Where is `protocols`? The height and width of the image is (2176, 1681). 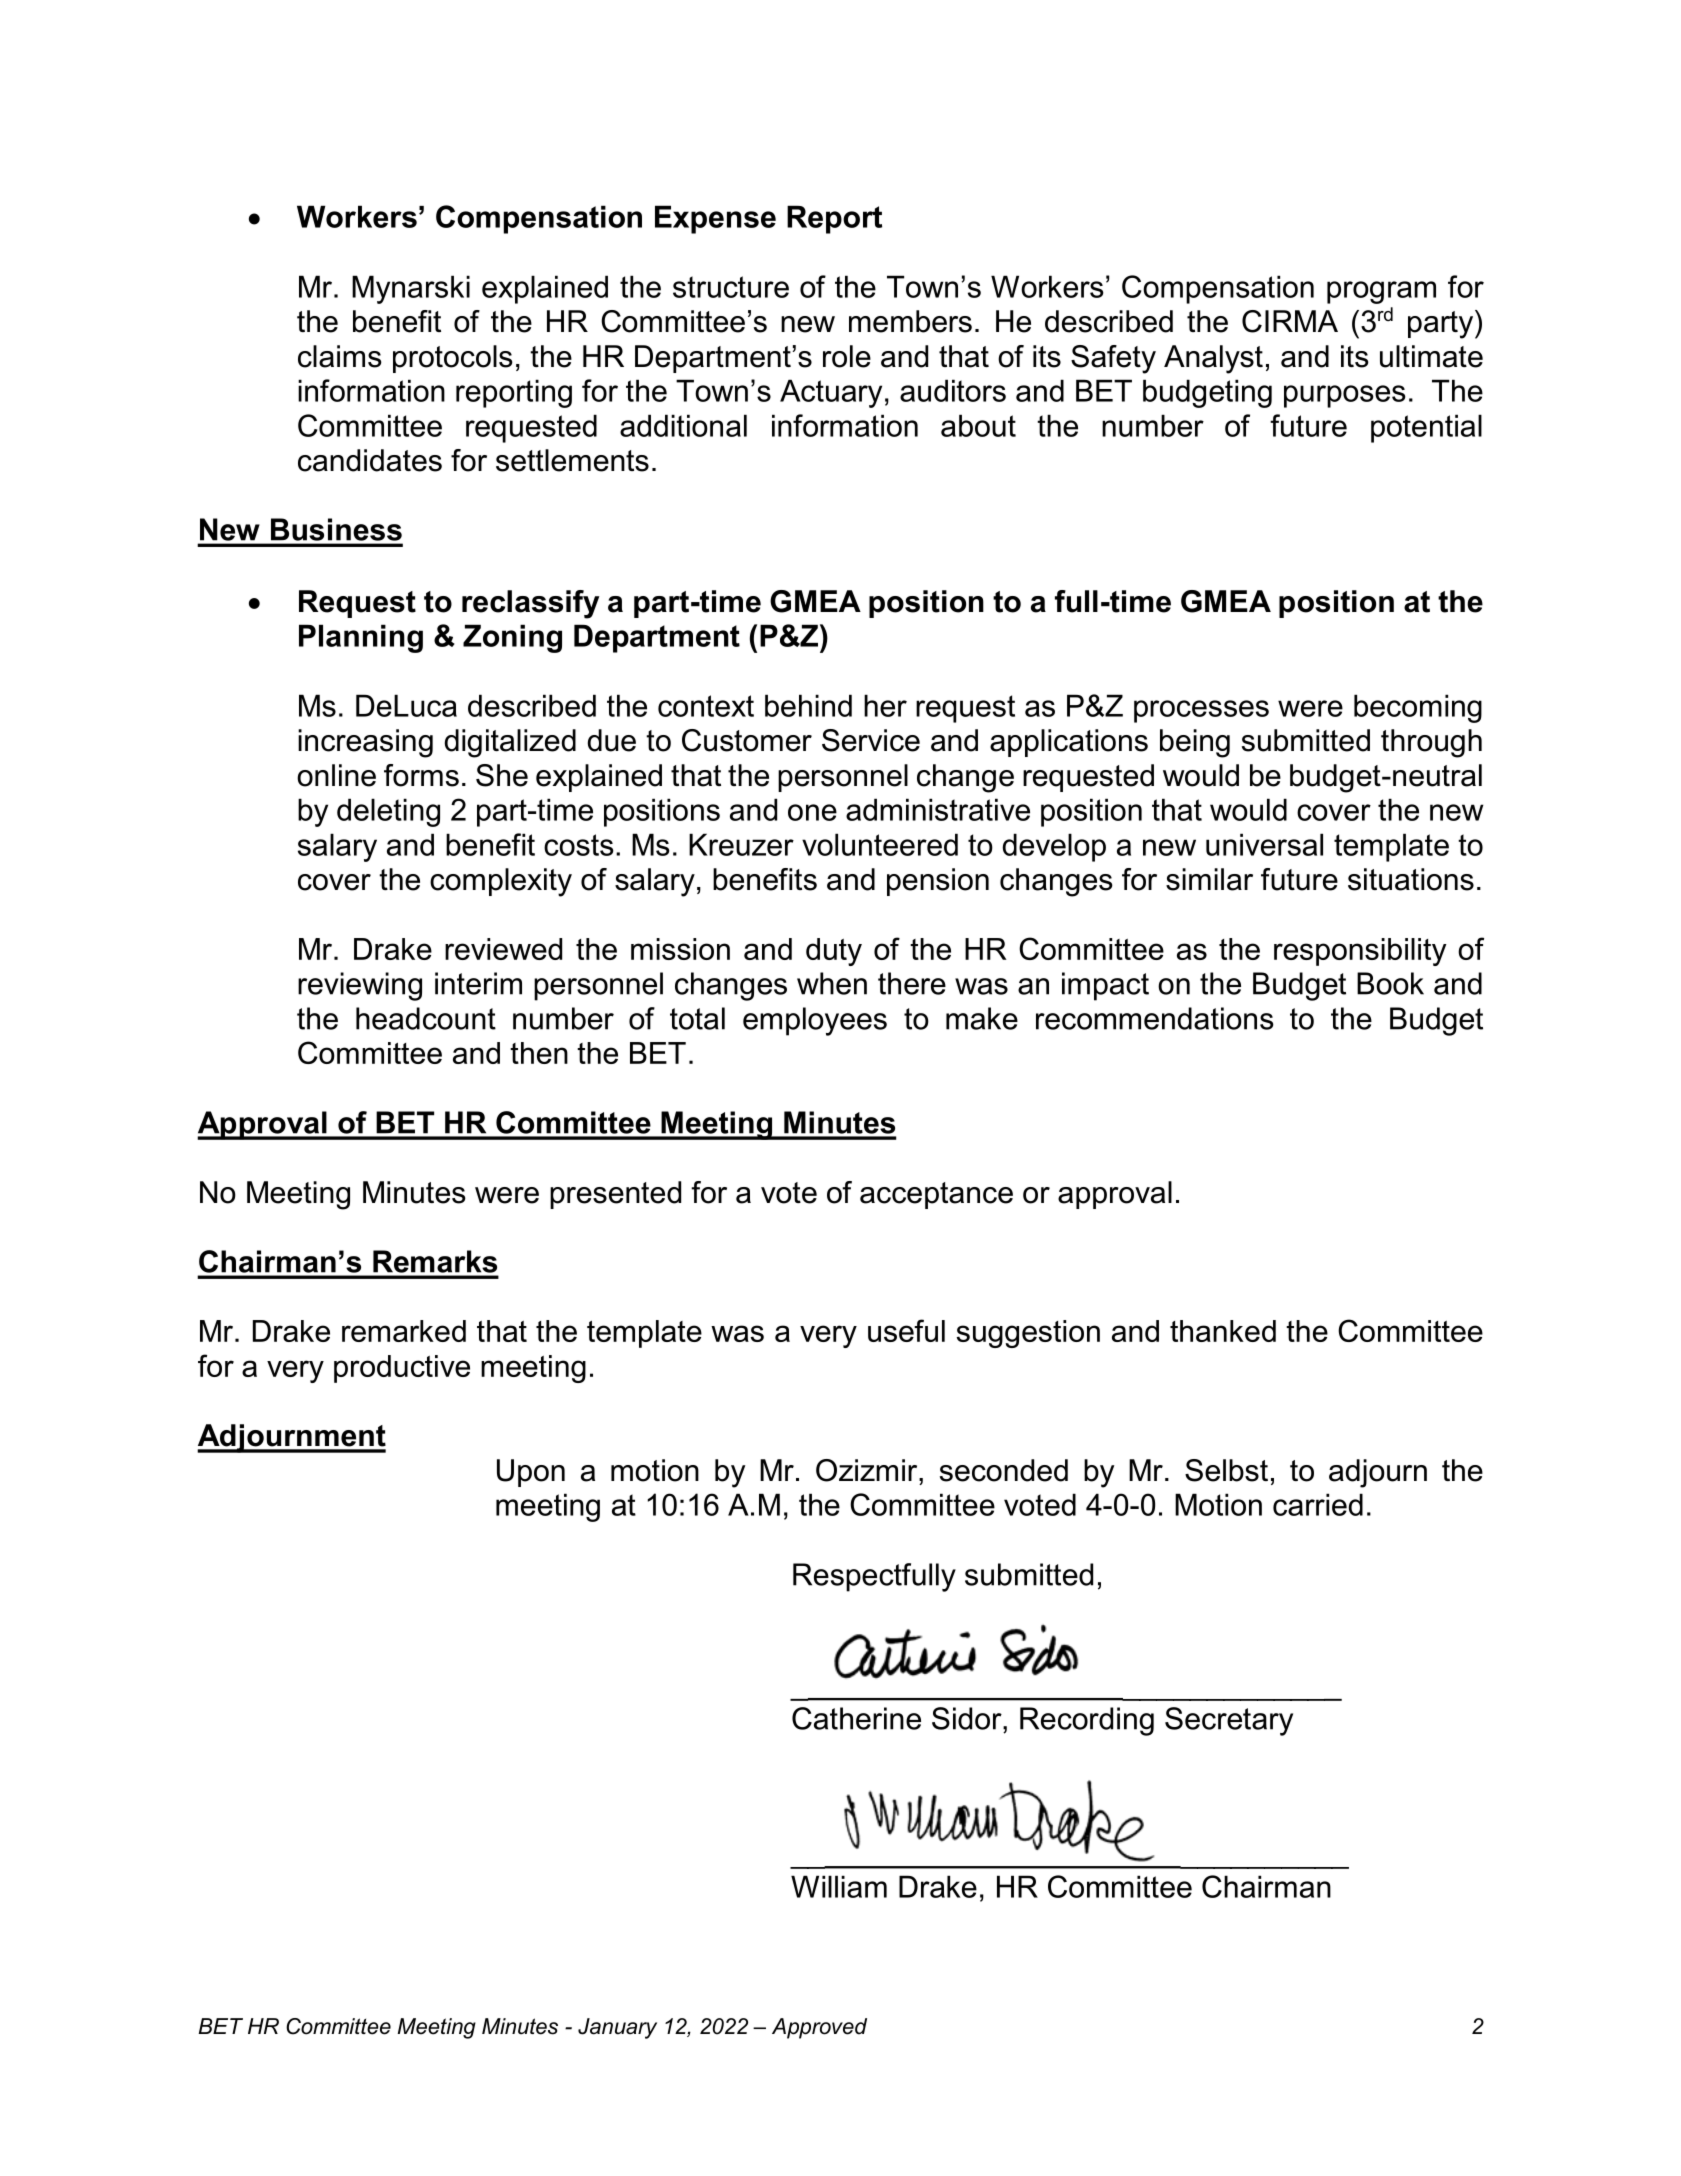 protocols is located at coordinates (453, 359).
